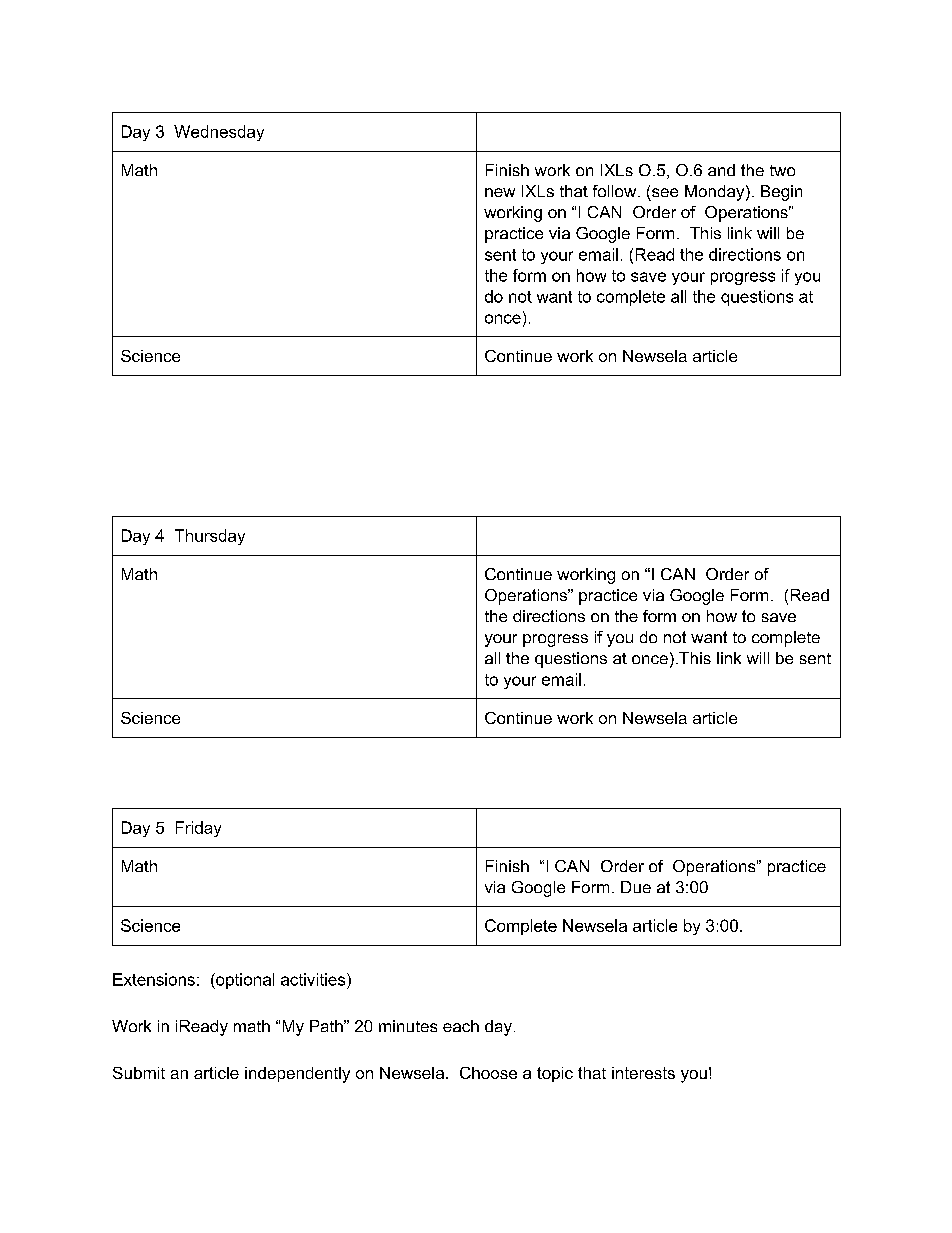 This document has width=952, height=1233. Describe the element at coordinates (219, 133) in the document. I see `Wednesday` at that location.
